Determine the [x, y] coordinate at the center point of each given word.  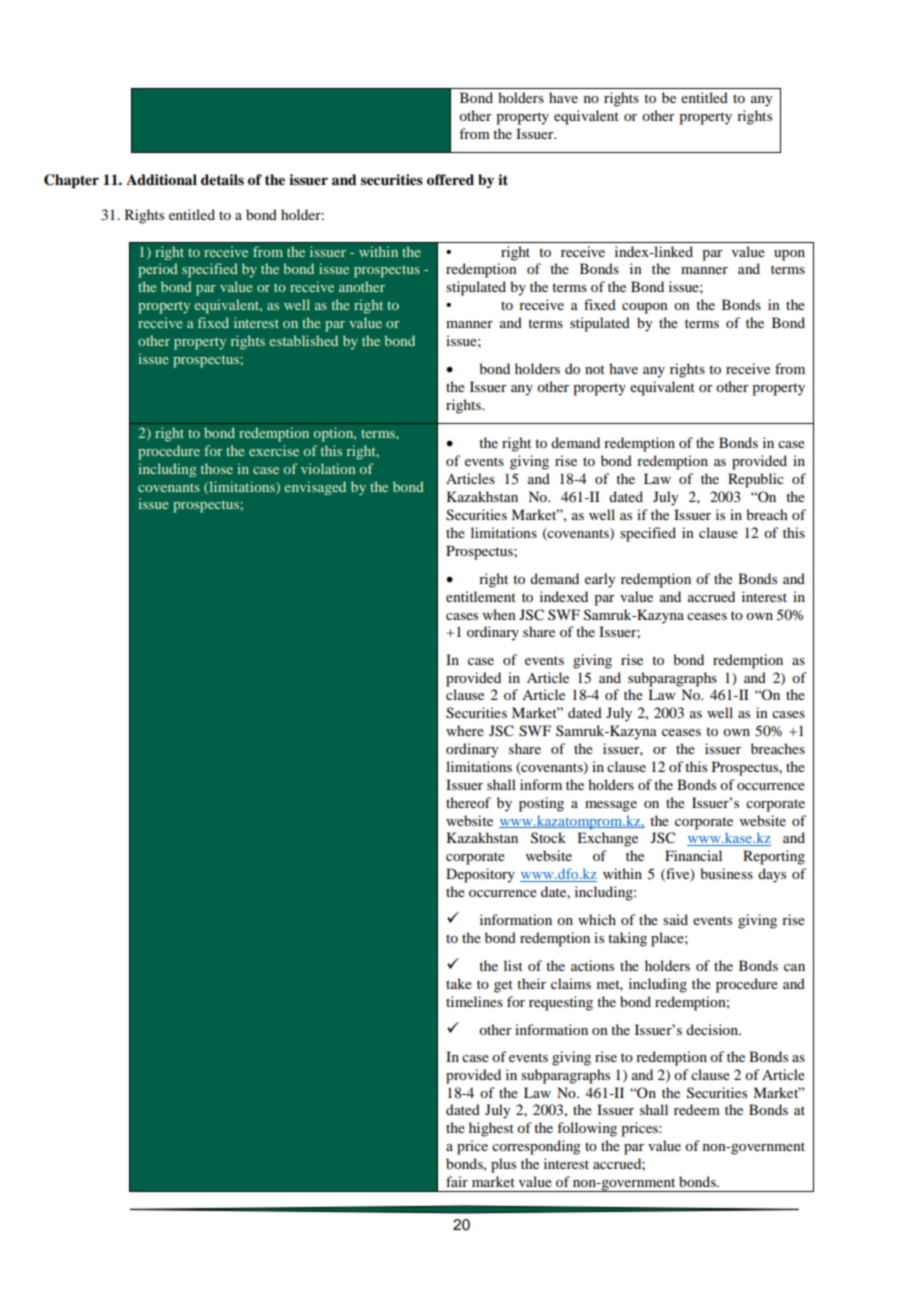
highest [491, 1129]
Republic [756, 480]
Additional [161, 179]
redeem [697, 1109]
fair [457, 1181]
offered [450, 180]
